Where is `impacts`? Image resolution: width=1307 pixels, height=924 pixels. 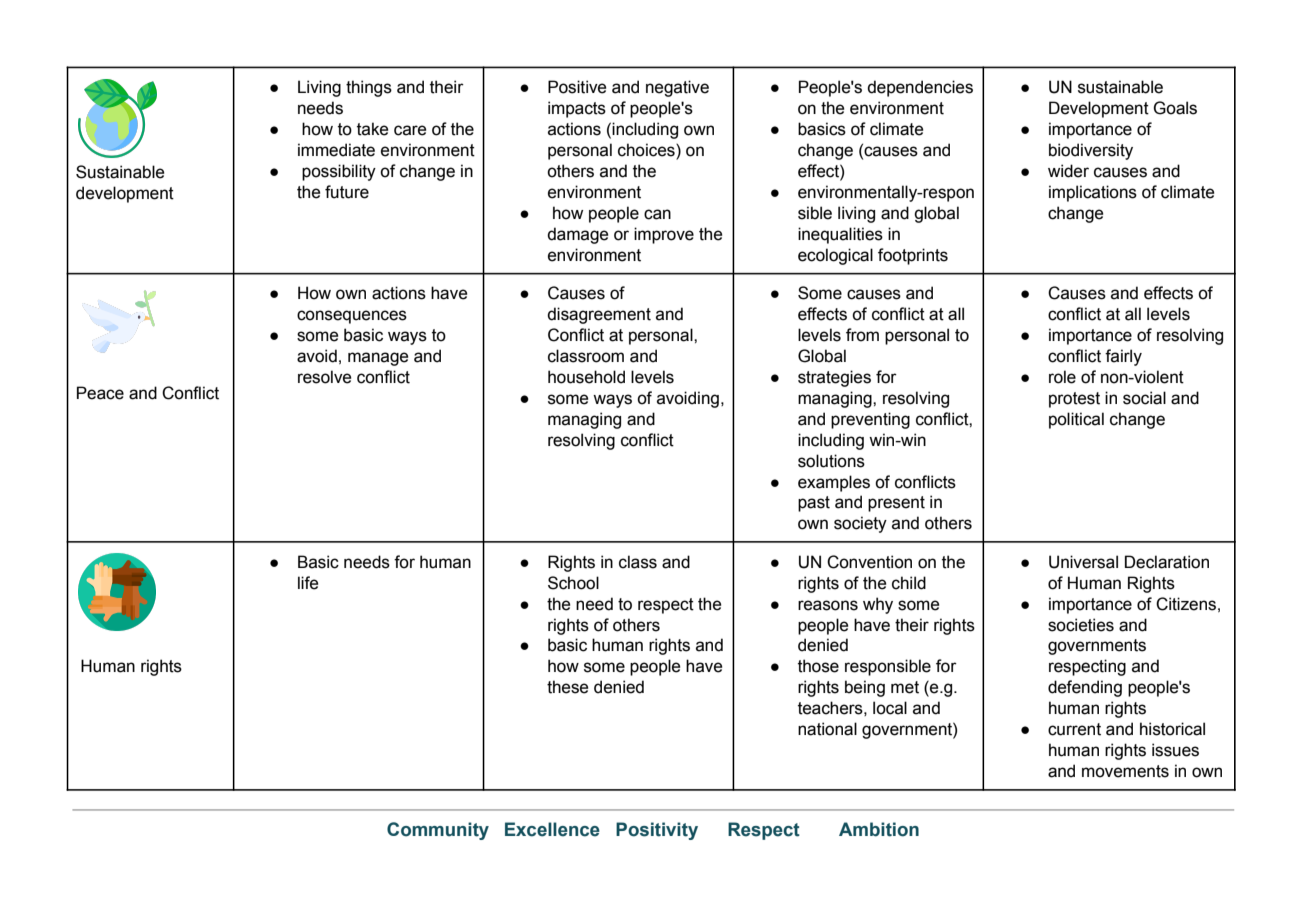
impacts is located at coordinates (577, 109).
